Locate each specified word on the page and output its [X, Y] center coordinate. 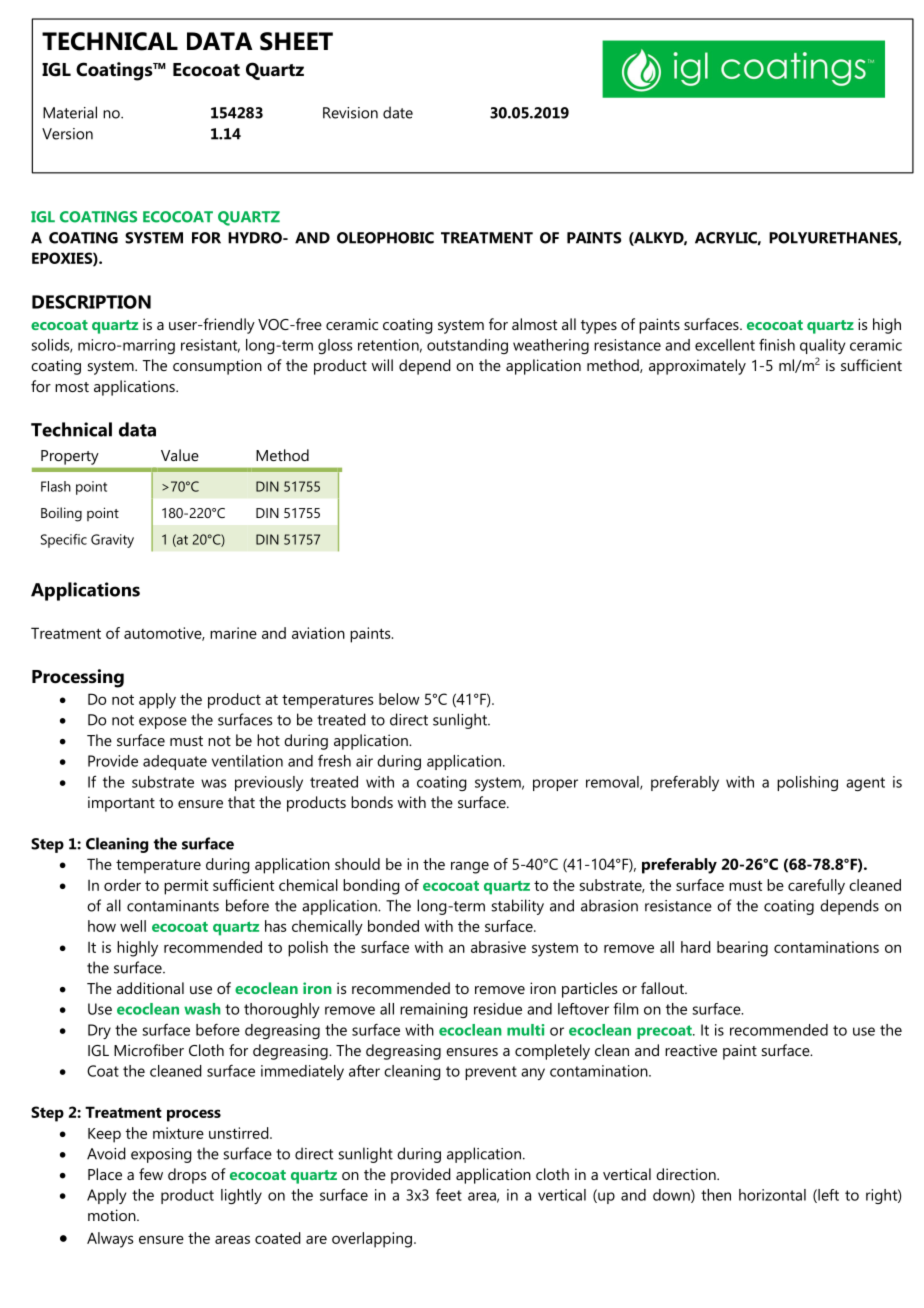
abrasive [498, 947]
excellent [725, 345]
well [133, 926]
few [151, 1174]
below [399, 699]
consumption [217, 367]
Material [70, 112]
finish [777, 344]
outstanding [467, 346]
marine [233, 633]
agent [865, 784]
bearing [742, 949]
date [398, 112]
